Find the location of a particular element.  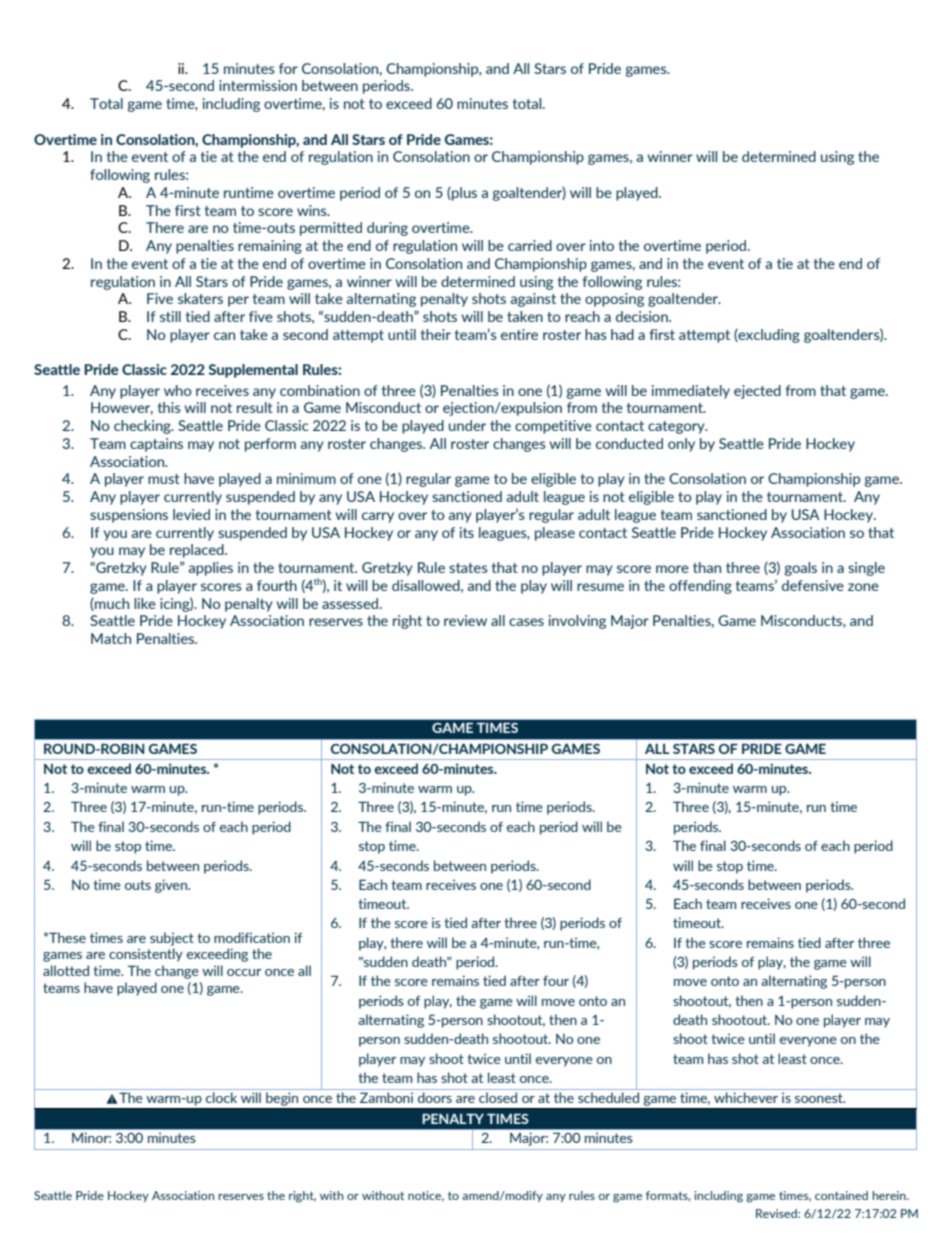

clock is located at coordinates (221, 1097).
